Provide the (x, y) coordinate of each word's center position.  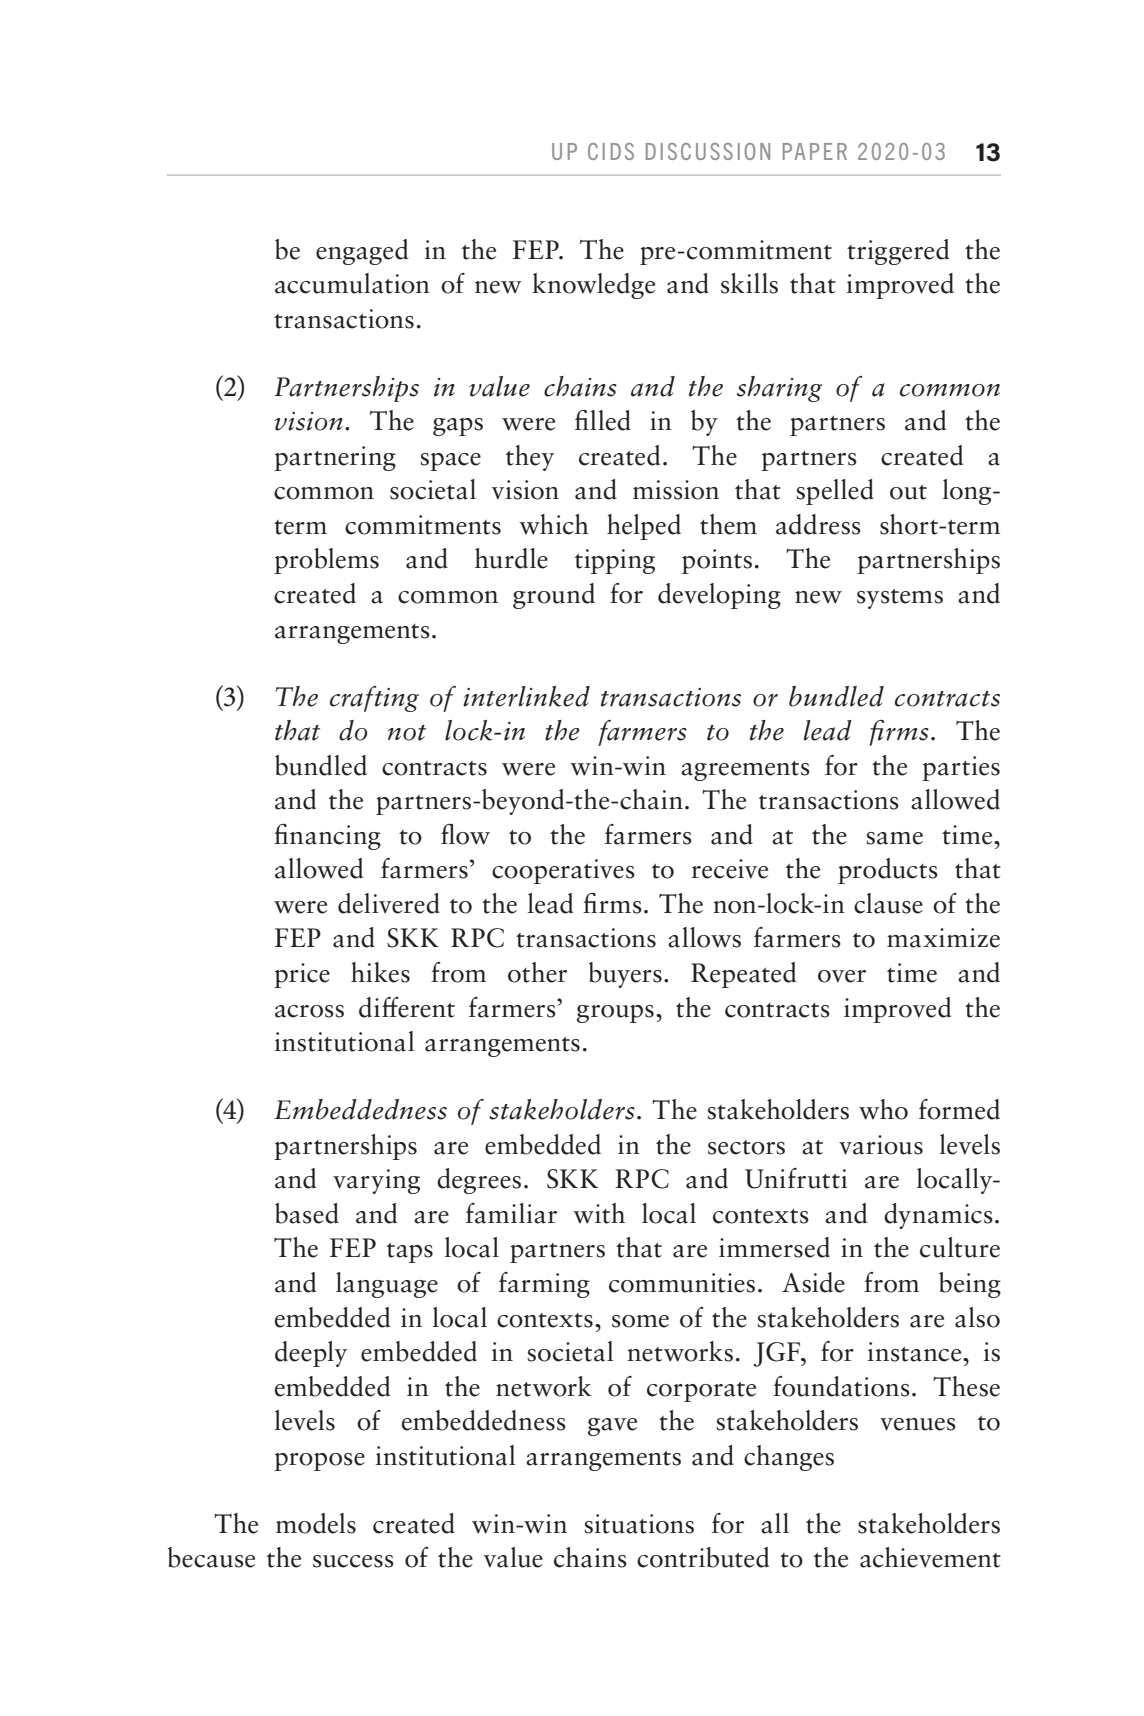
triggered (898, 252)
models (316, 1523)
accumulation (352, 283)
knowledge (593, 286)
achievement (930, 1557)
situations (639, 1524)
